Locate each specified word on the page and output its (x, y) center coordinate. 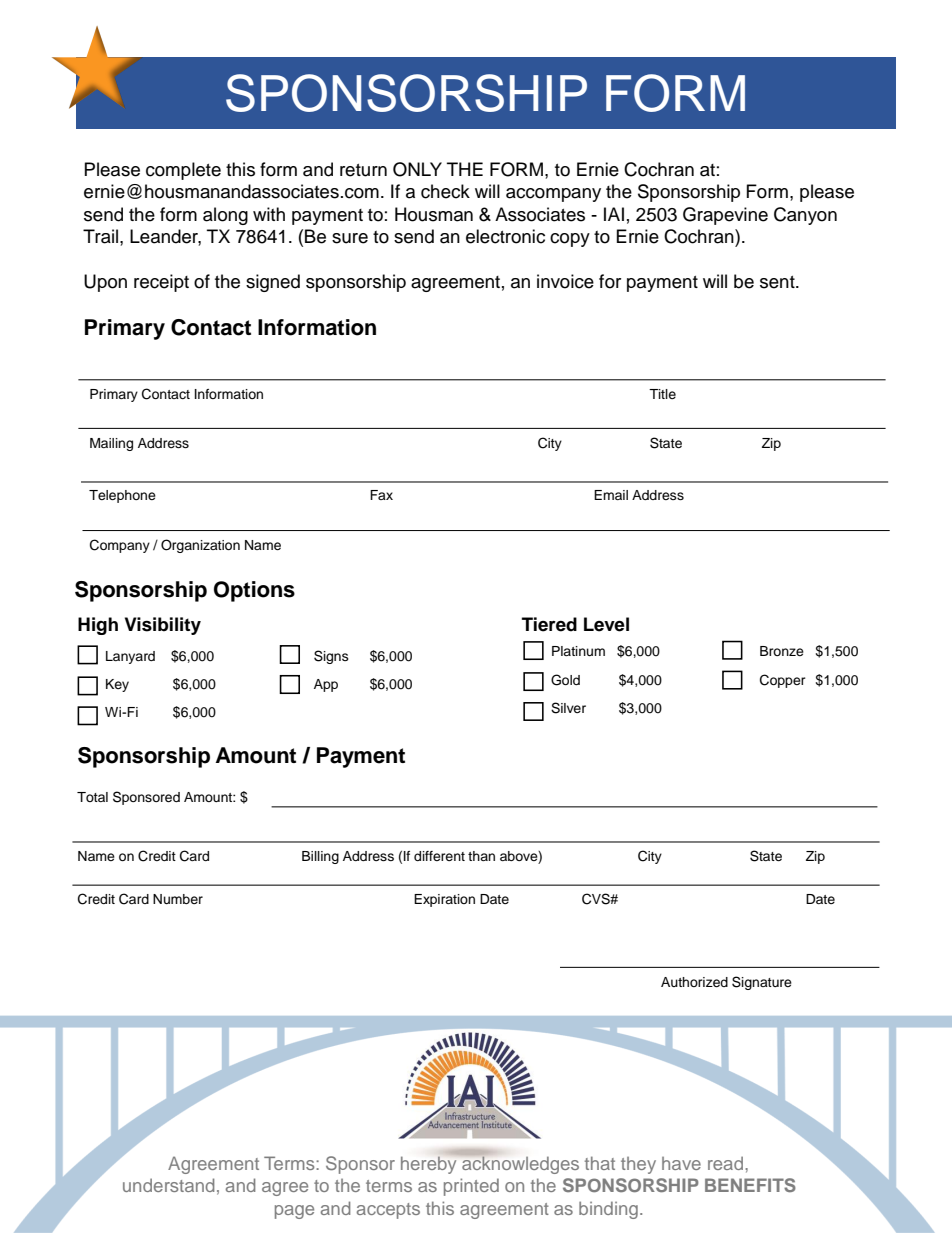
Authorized (694, 982)
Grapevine (725, 216)
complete (183, 171)
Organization (200, 546)
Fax (381, 495)
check (445, 191)
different (439, 856)
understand (168, 1185)
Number (178, 899)
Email (611, 495)
